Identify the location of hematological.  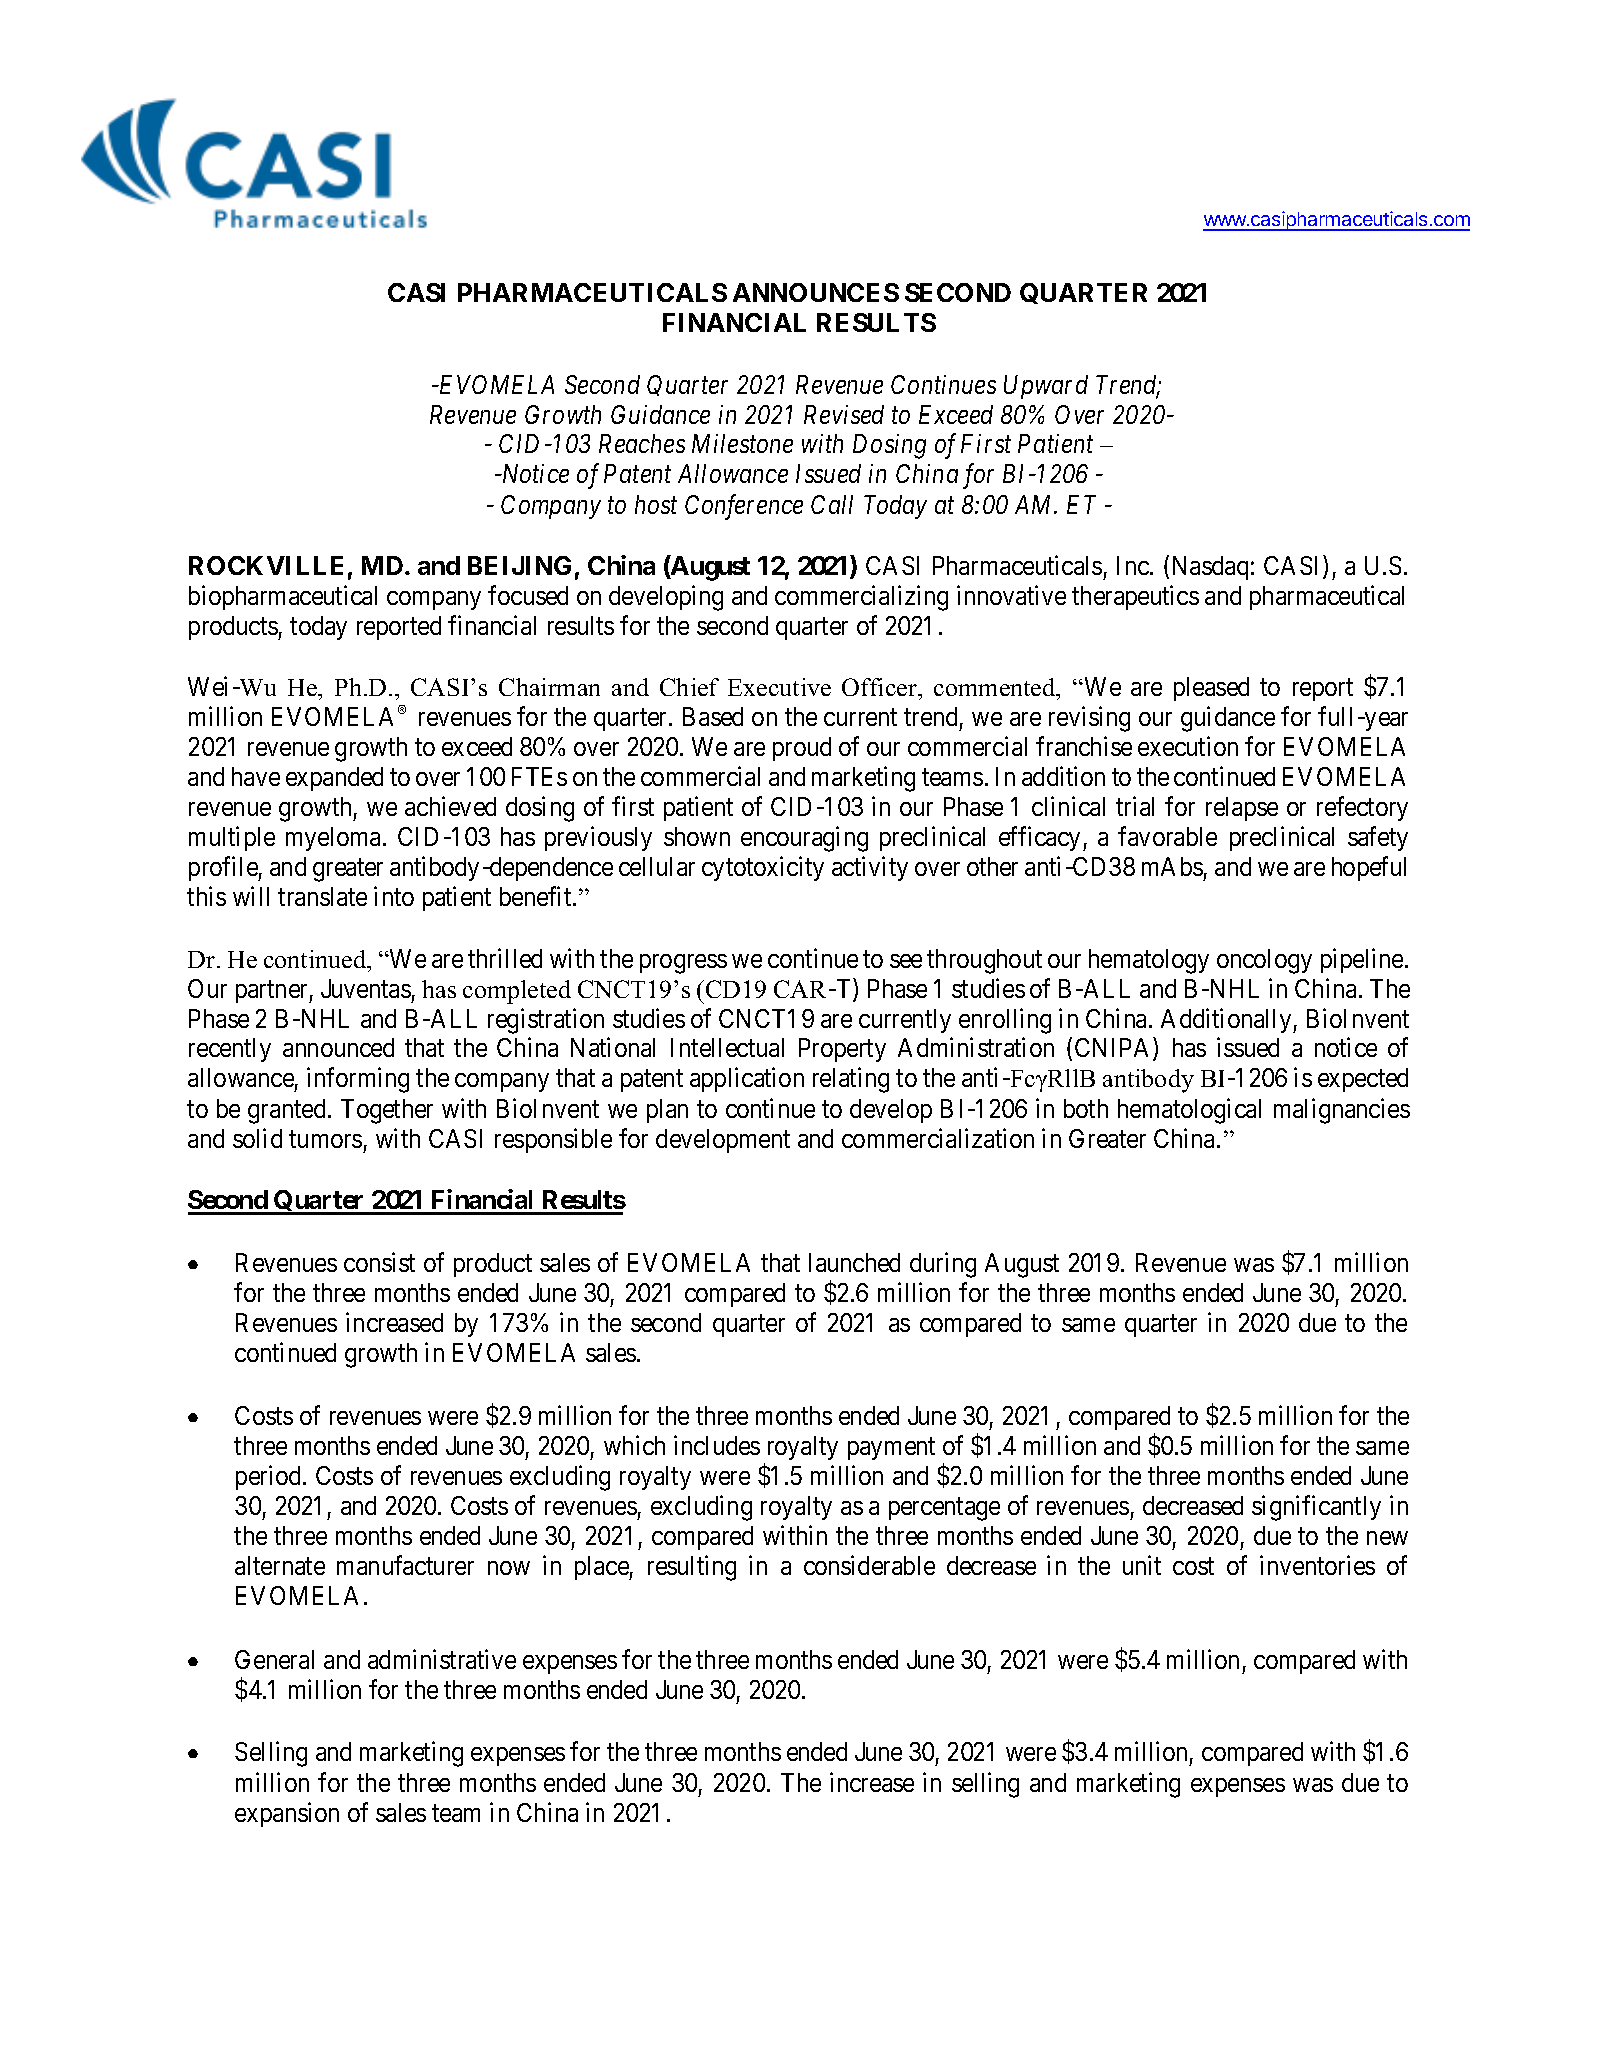
(1189, 1111).
